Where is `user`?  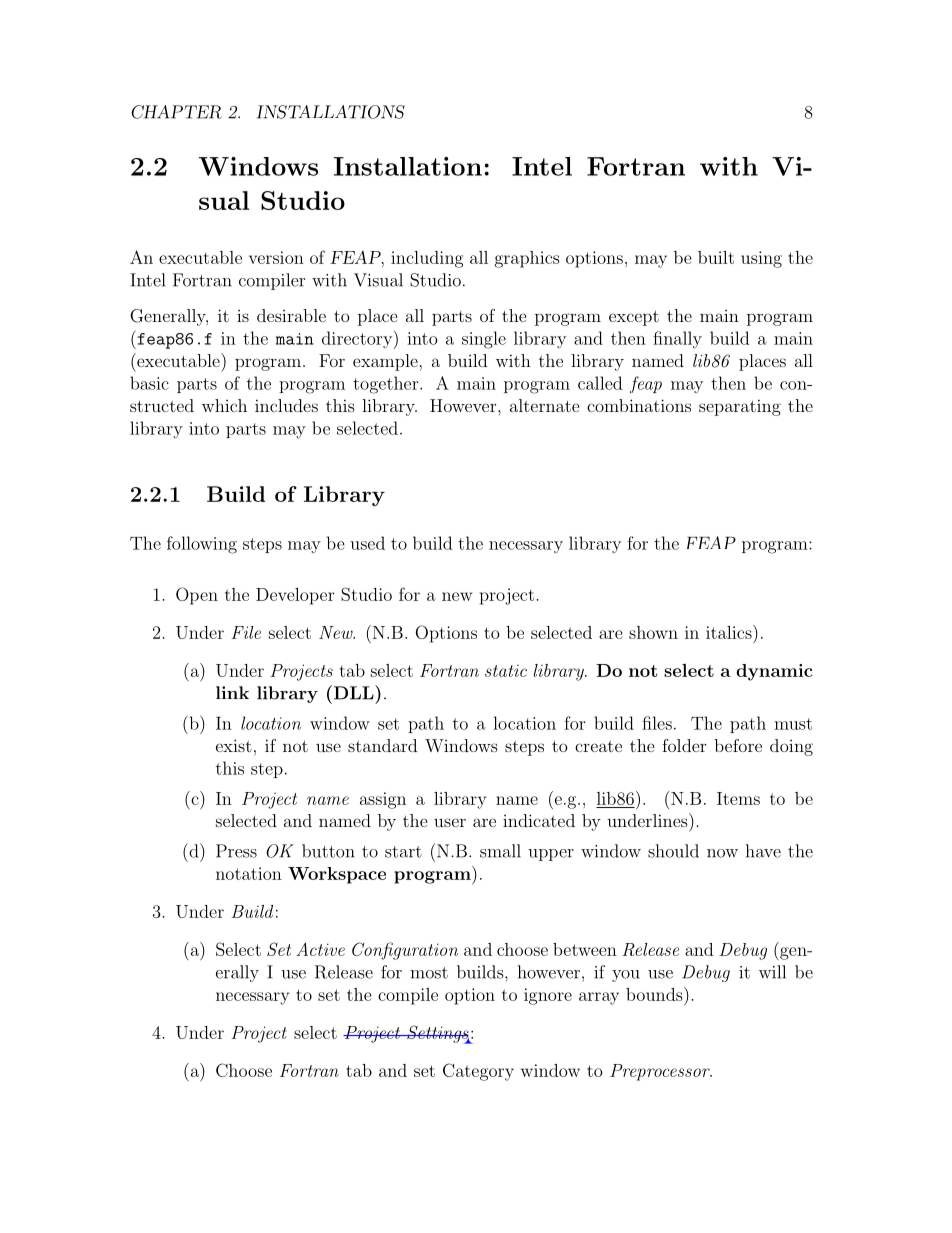
user is located at coordinates (450, 822).
